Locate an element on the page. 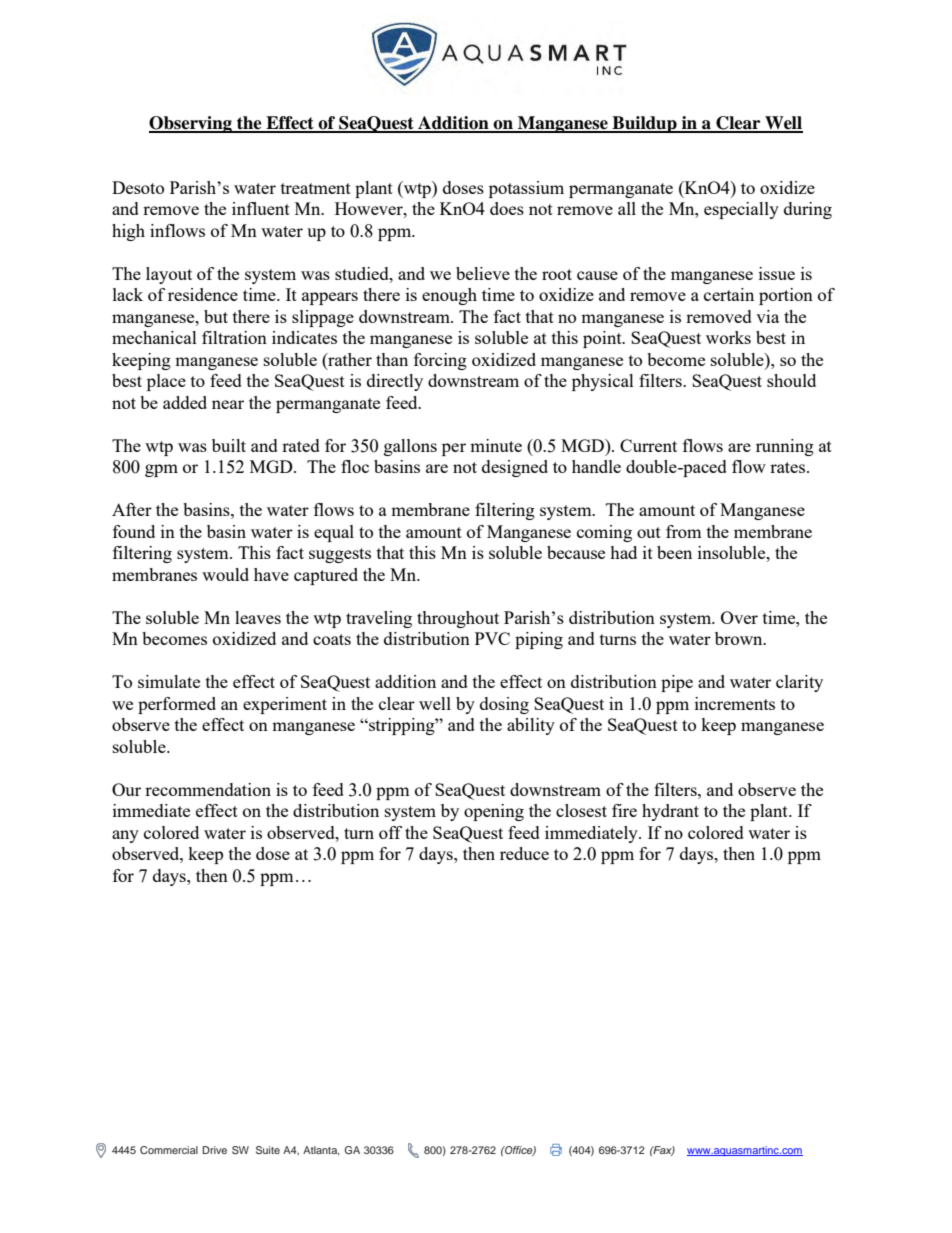  especially is located at coordinates (741, 210).
